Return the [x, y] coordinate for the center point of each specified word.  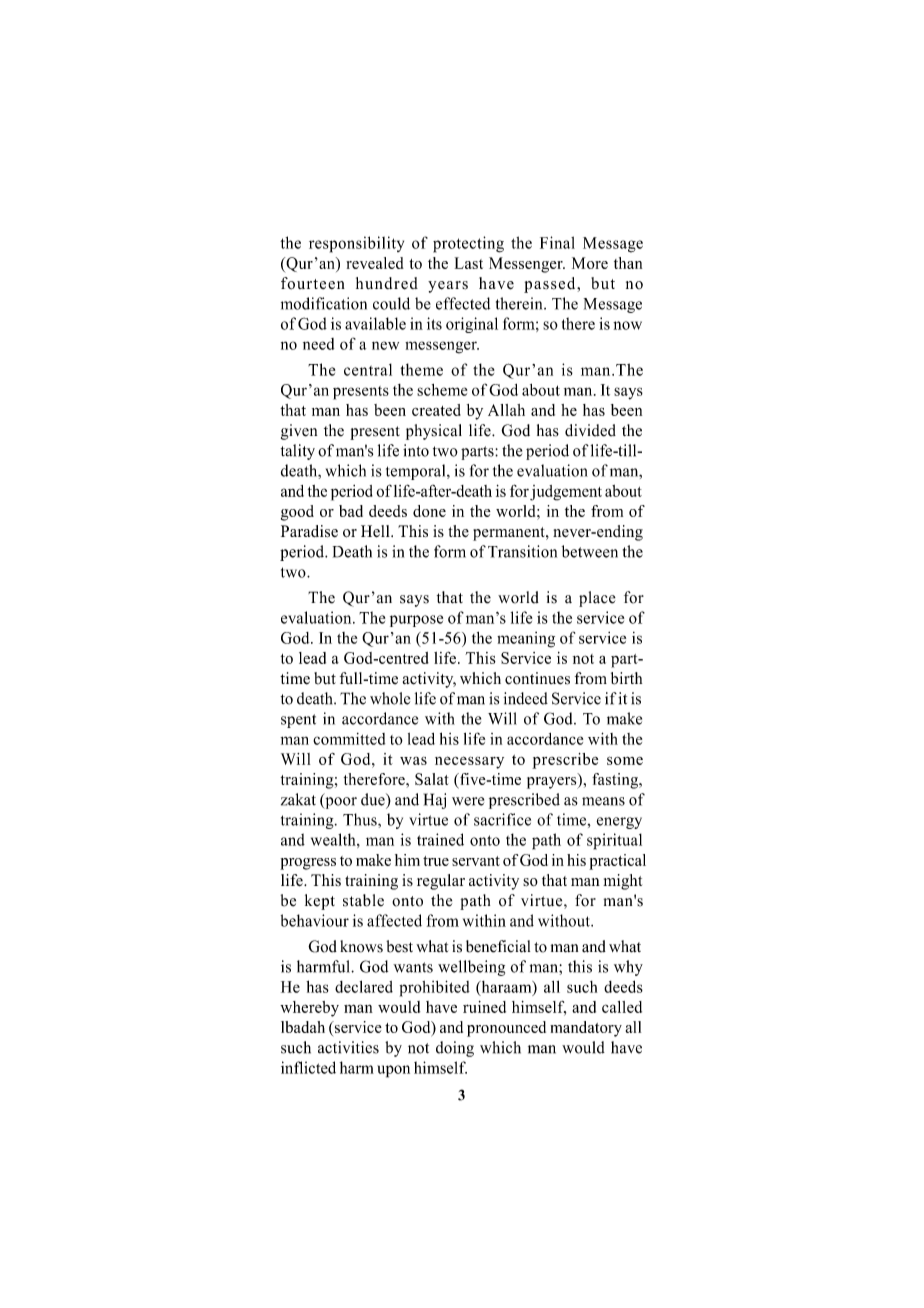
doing [455, 1049]
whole [390, 698]
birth [626, 678]
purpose [416, 621]
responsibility [356, 244]
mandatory [586, 1029]
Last [469, 263]
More [590, 263]
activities [348, 1047]
